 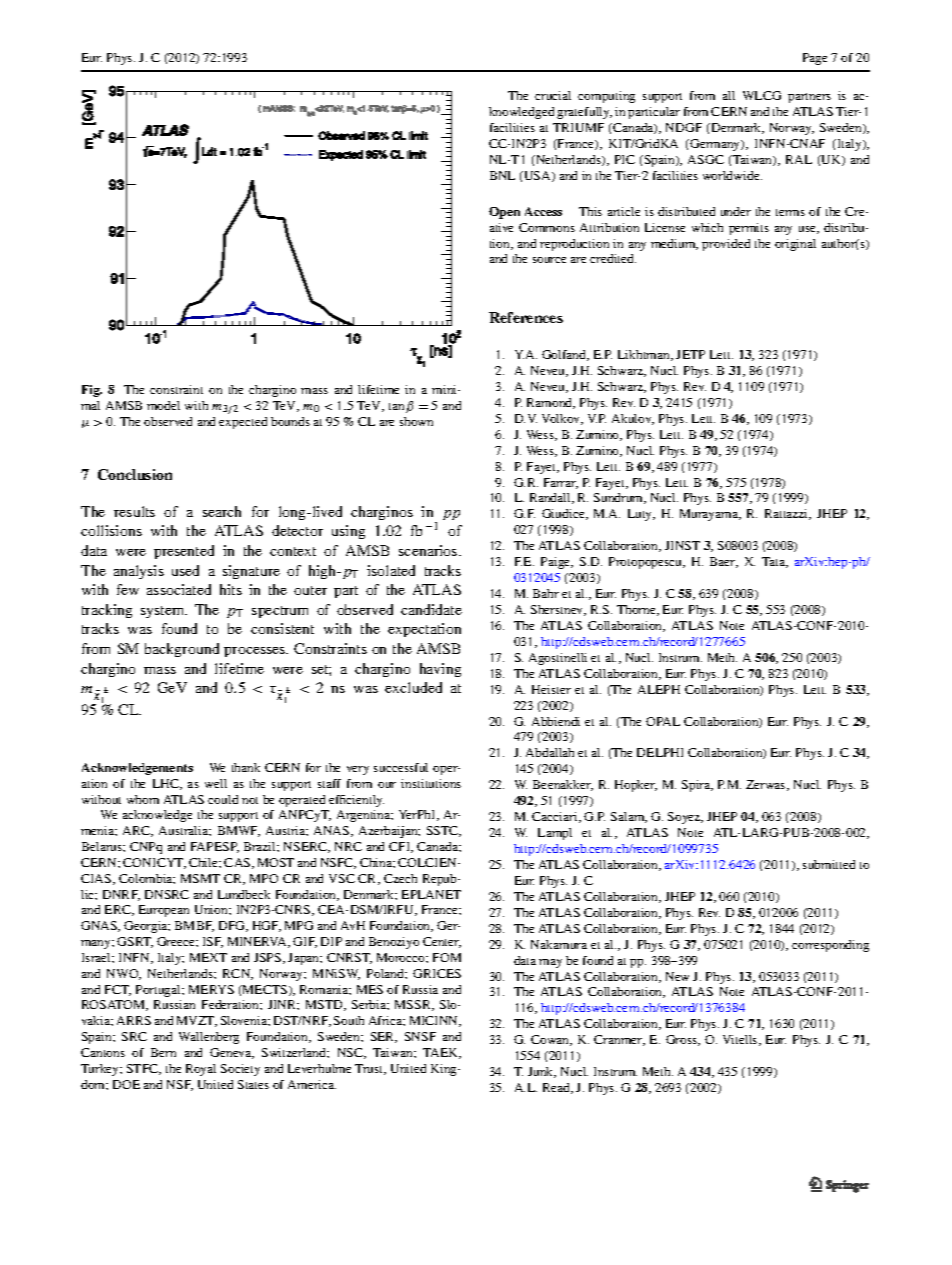 What do you see at coordinates (163, 1052) in the screenshot?
I see `Bern` at bounding box center [163, 1052].
